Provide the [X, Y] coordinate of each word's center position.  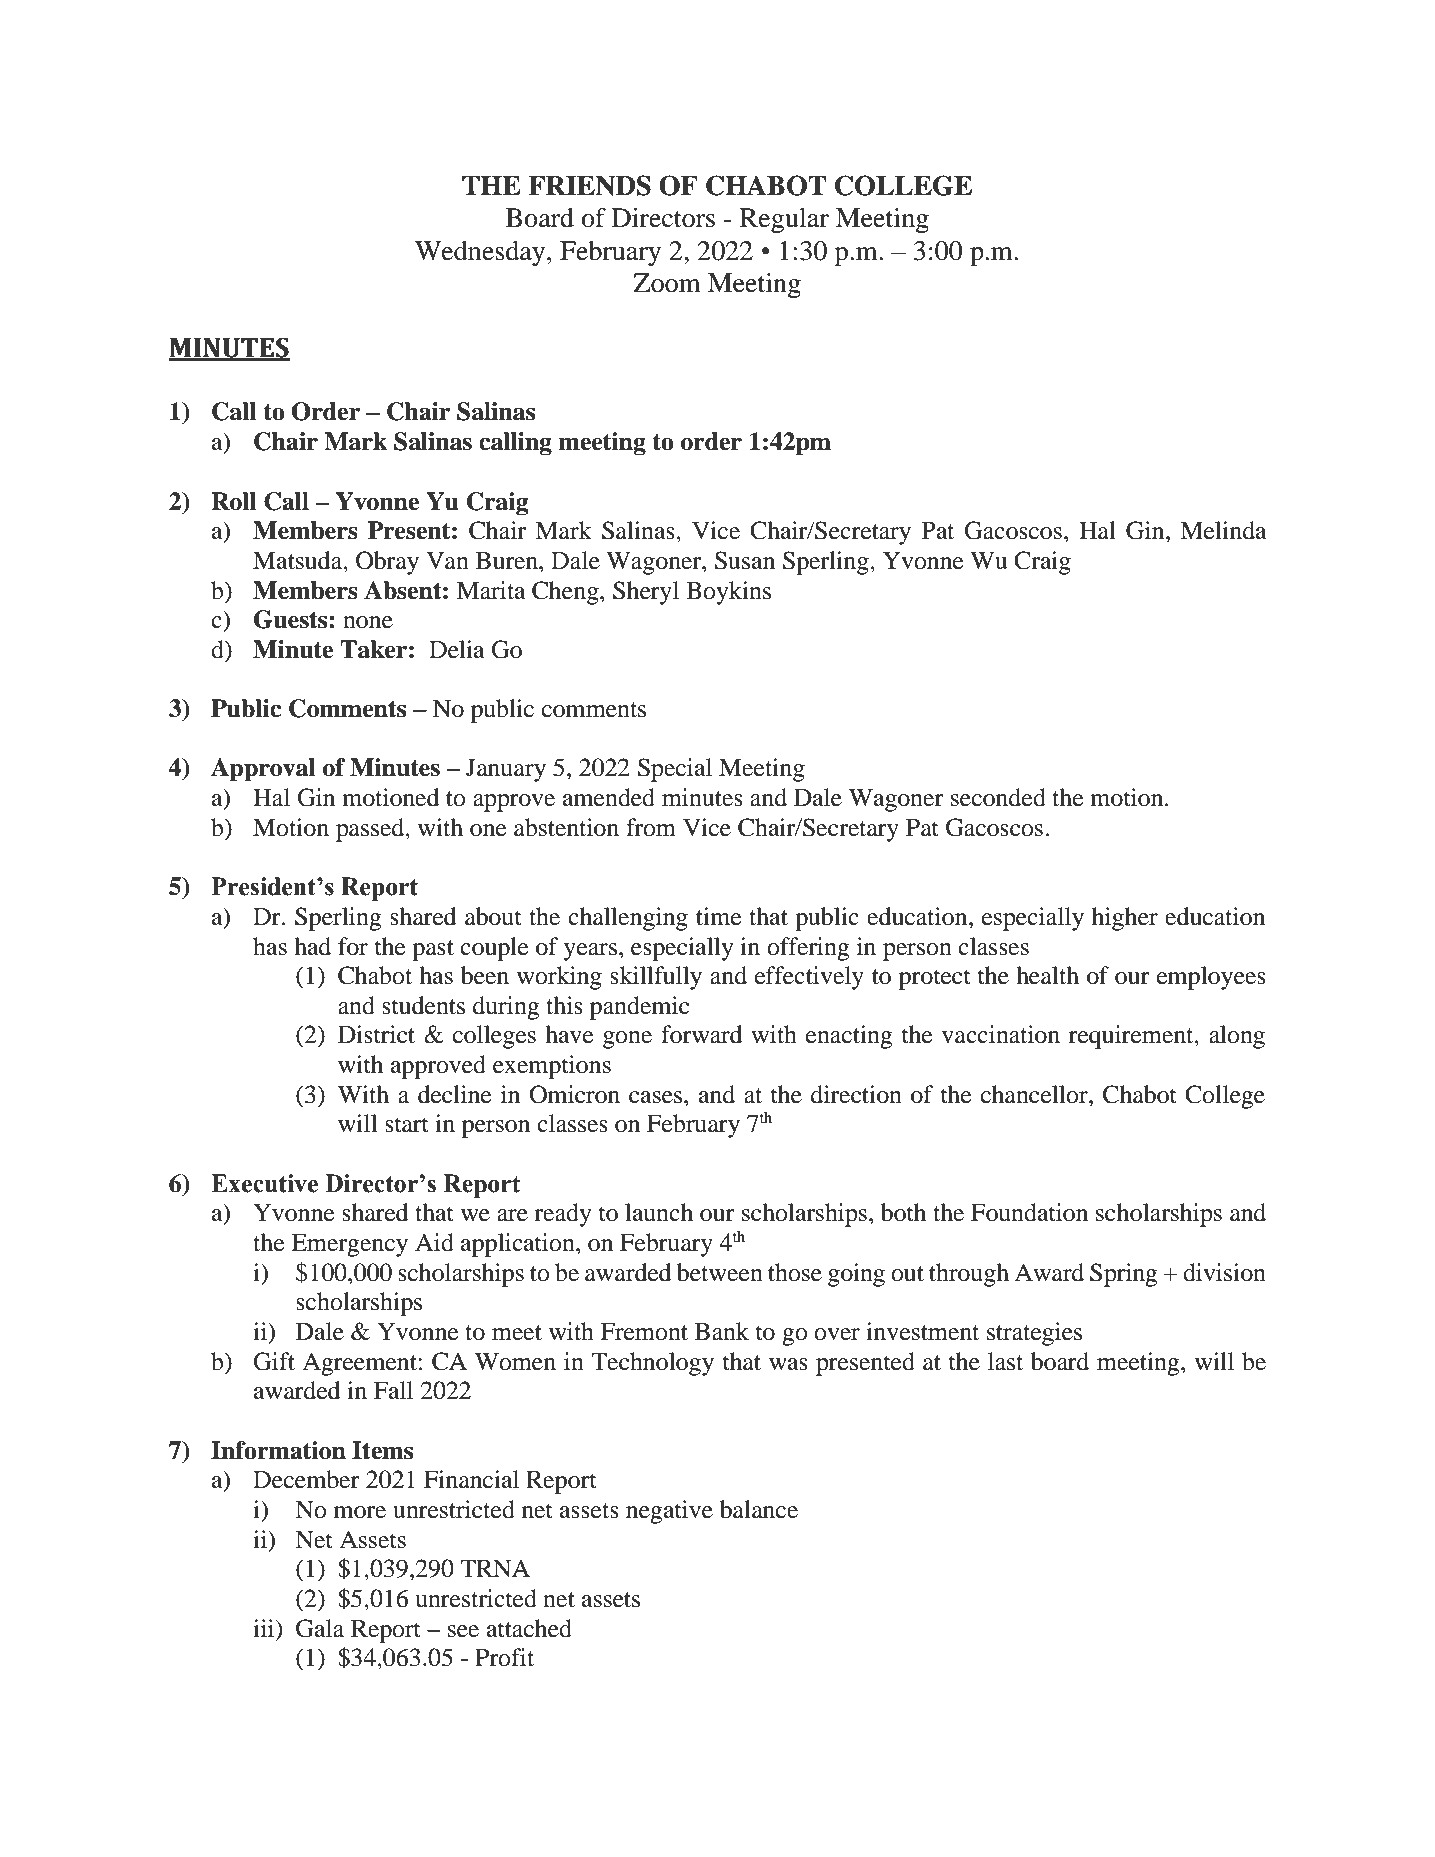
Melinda [1223, 530]
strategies [1034, 1334]
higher [1125, 919]
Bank [722, 1331]
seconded [998, 797]
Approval [263, 770]
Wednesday [481, 253]
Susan [745, 560]
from [651, 827]
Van [447, 561]
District [376, 1034]
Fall [393, 1390]
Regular [784, 220]
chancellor [1035, 1094]
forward [702, 1034]
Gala [320, 1628]
